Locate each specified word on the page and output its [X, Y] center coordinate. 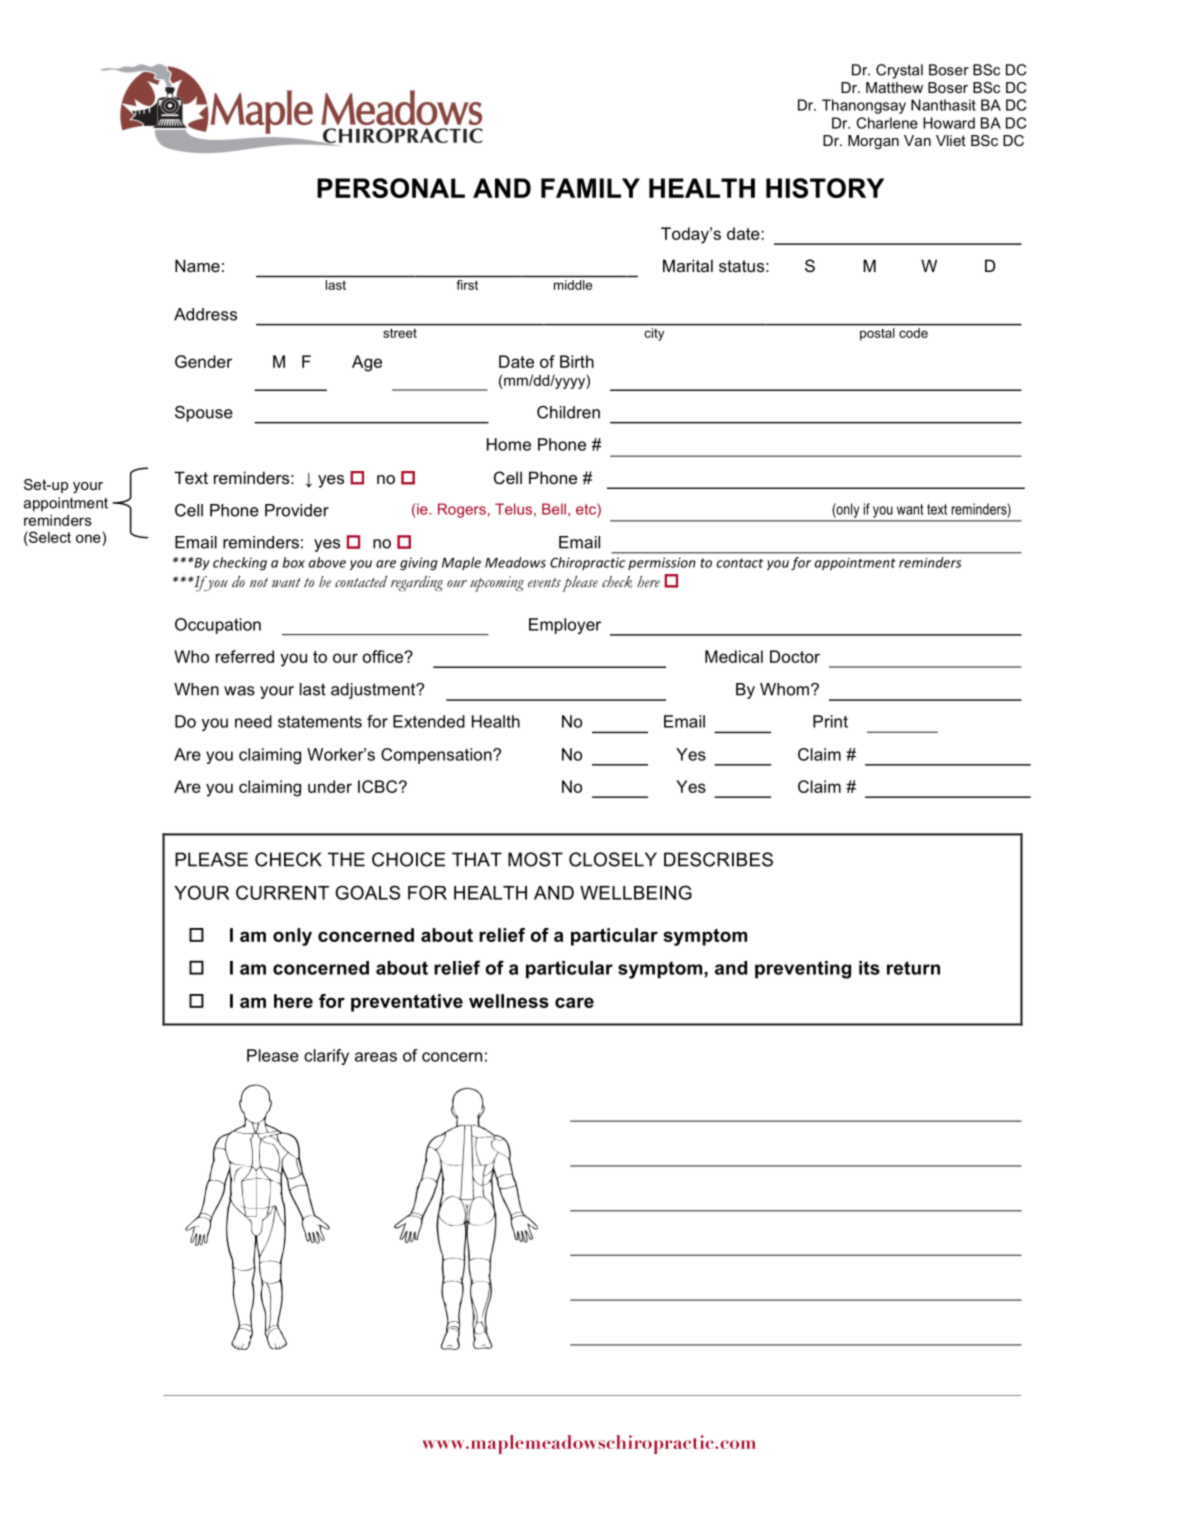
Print [830, 721]
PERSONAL [391, 188]
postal [877, 334]
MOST [535, 859]
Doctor [795, 656]
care [574, 1002]
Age [367, 363]
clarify [326, 1057]
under [330, 786]
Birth [577, 361]
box [294, 562]
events [544, 583]
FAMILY [590, 188]
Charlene [887, 123]
